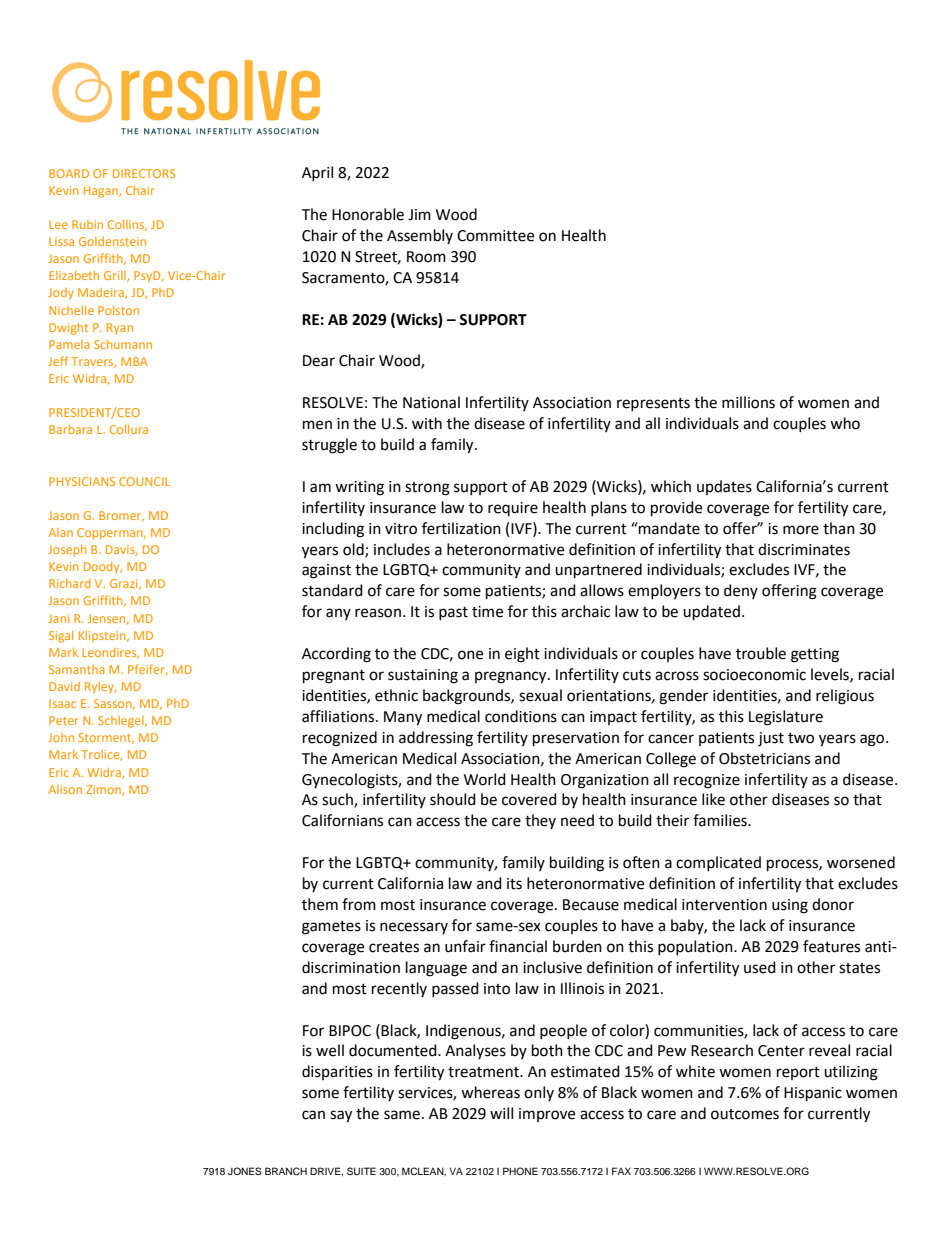 This screenshot has height=1233, width=952. Describe the element at coordinates (144, 481) in the screenshot. I see `COUNCIL` at that location.
